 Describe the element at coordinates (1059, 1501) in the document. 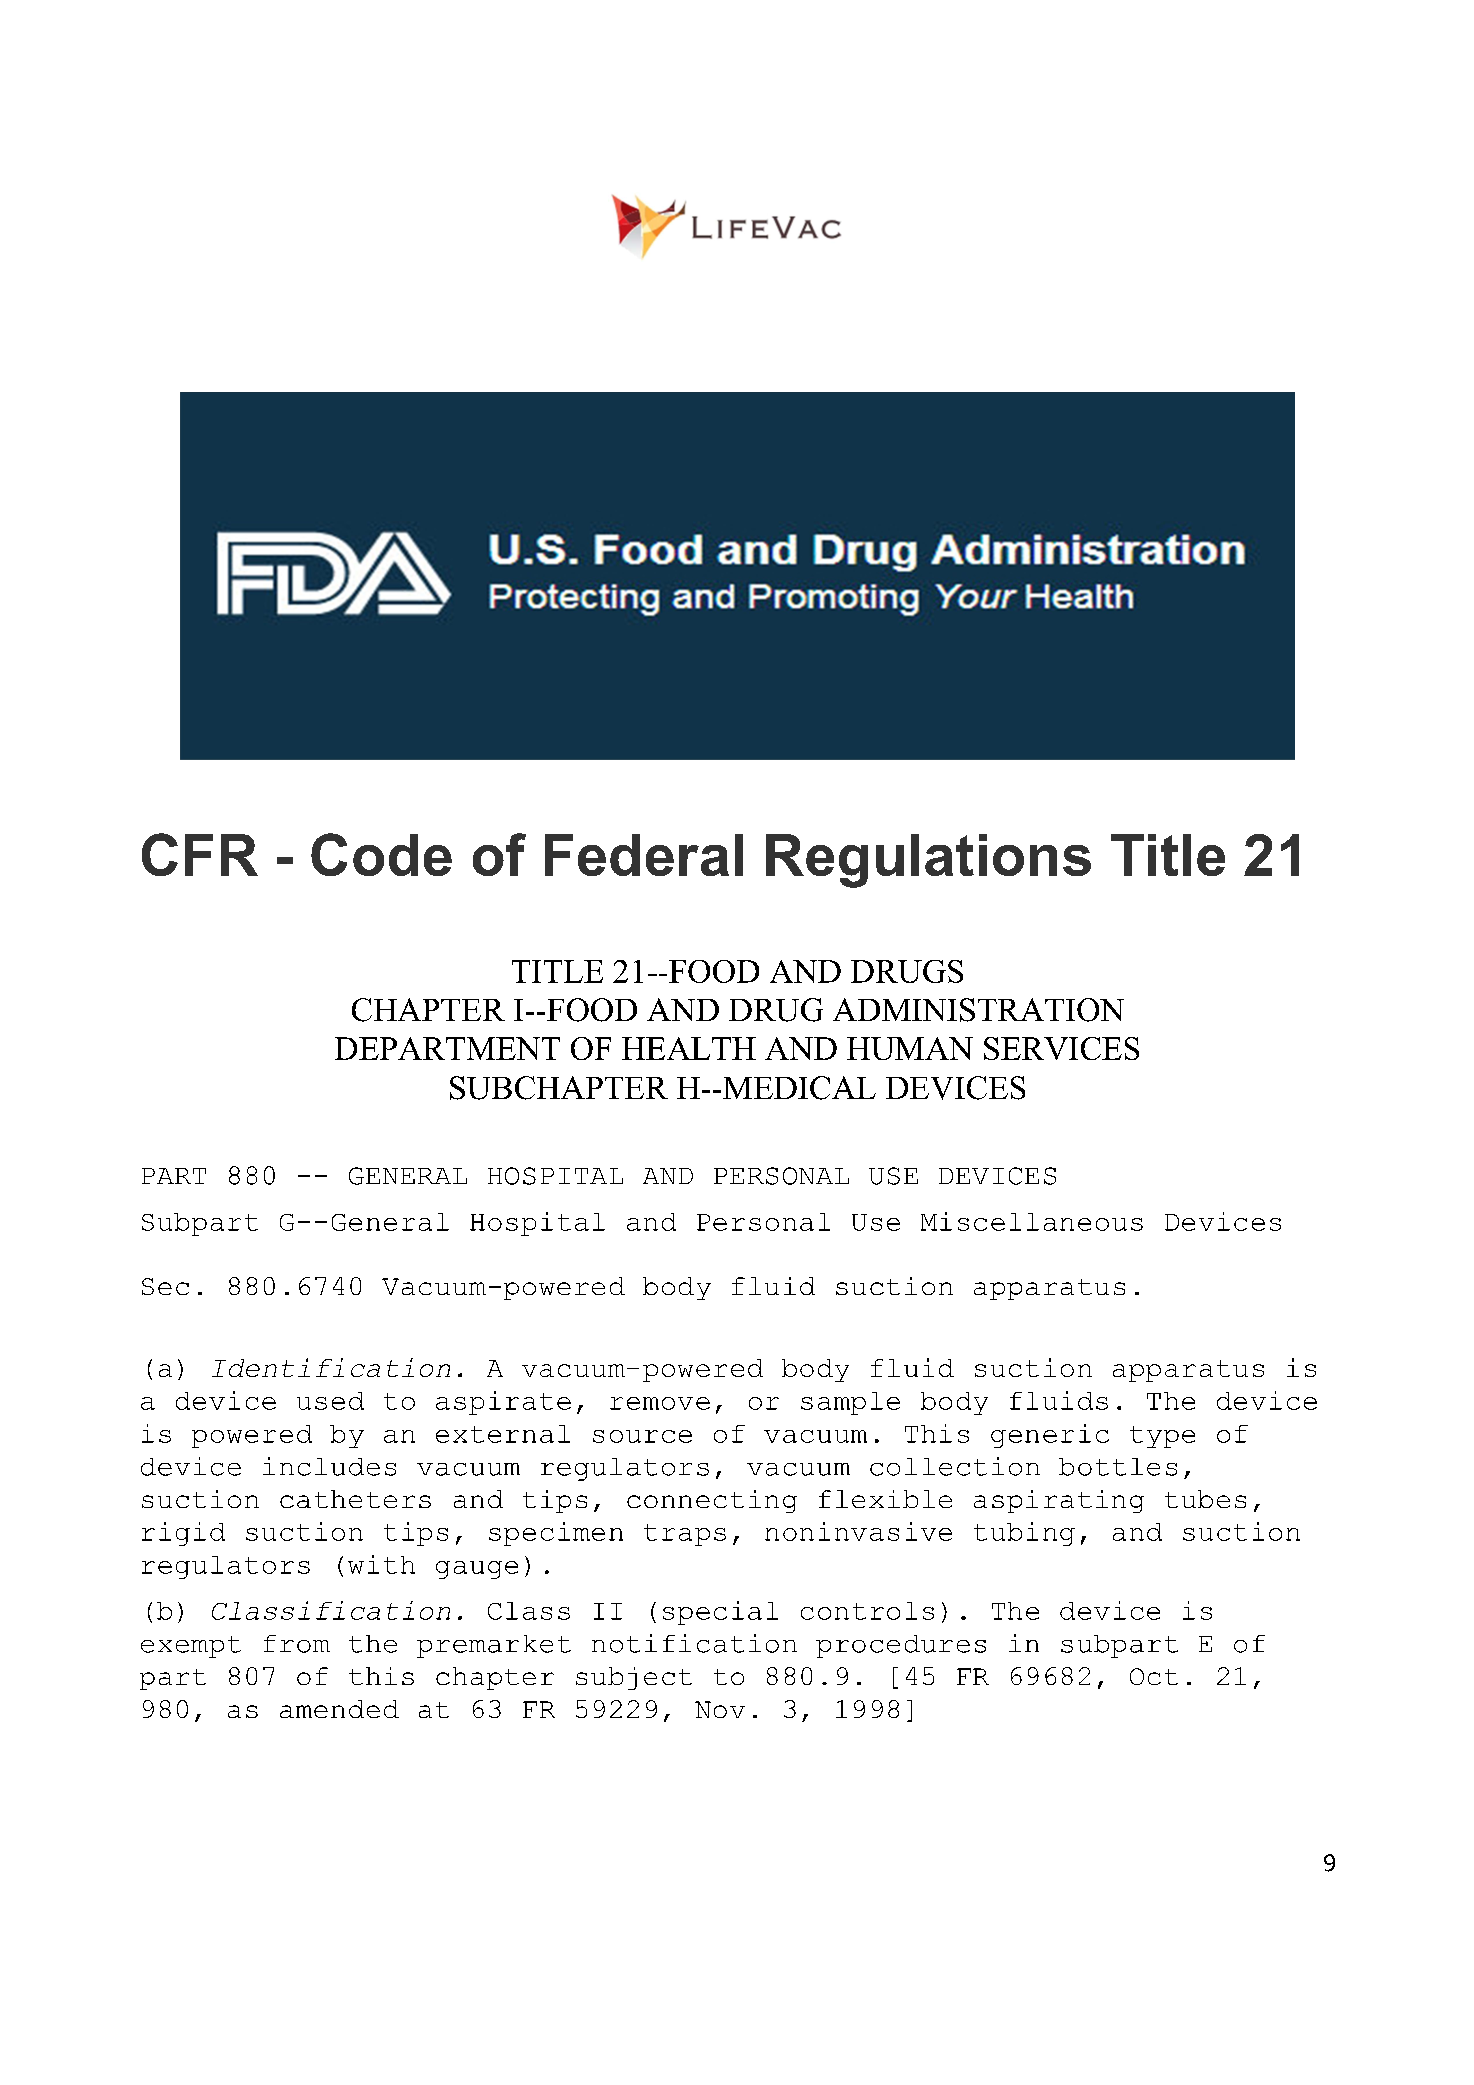

I see `aspirating` at that location.
